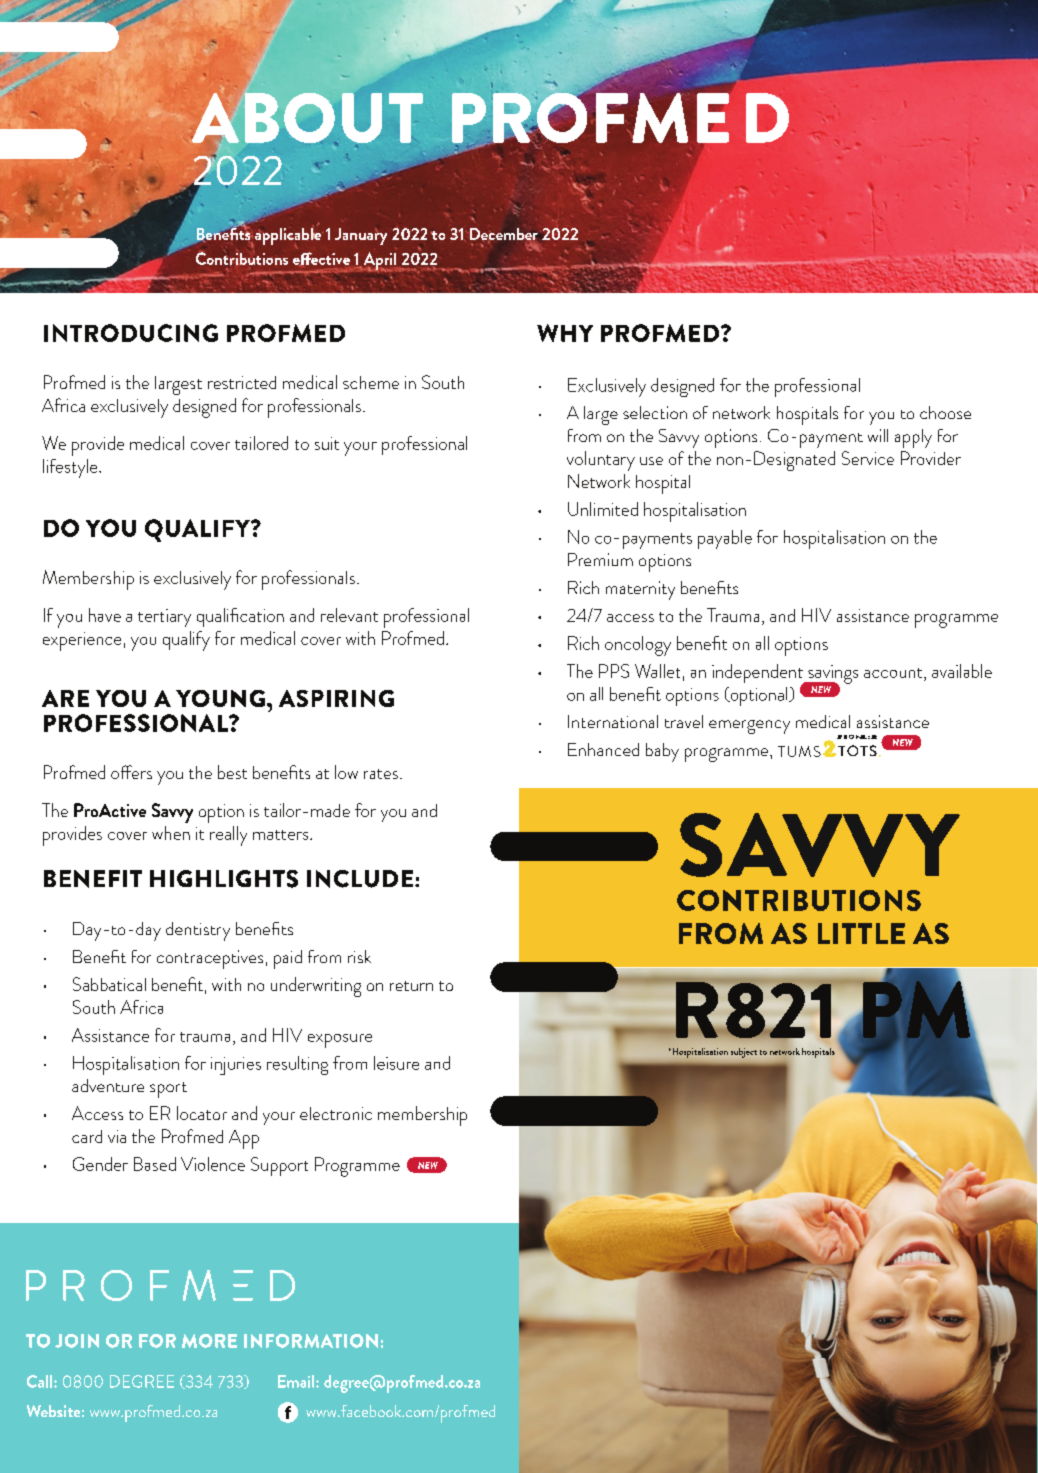 Image resolution: width=1038 pixels, height=1473 pixels. What do you see at coordinates (131, 772) in the screenshot?
I see `offers` at bounding box center [131, 772].
